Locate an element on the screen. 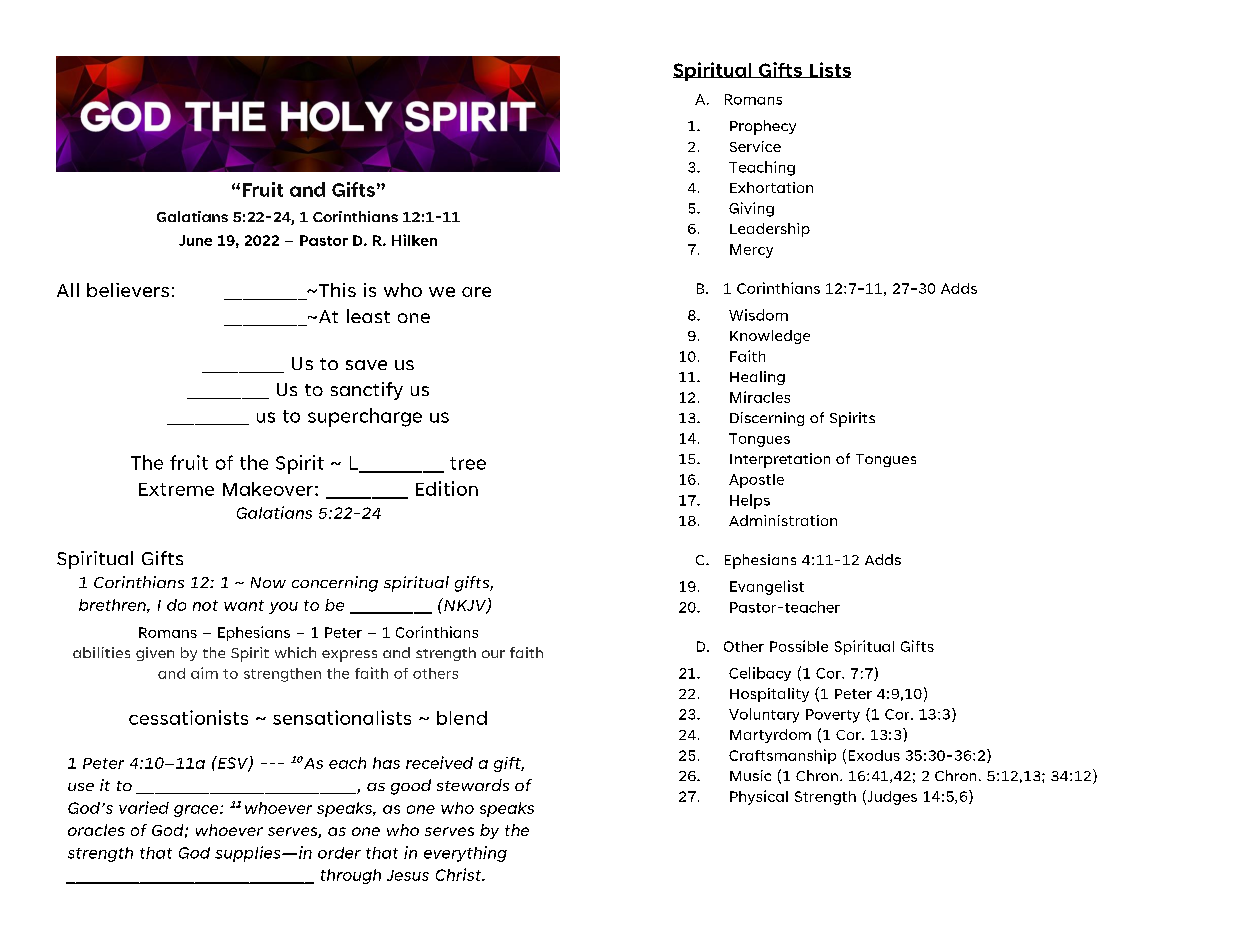 This screenshot has height=952, width=1233. Healing is located at coordinates (757, 378).
